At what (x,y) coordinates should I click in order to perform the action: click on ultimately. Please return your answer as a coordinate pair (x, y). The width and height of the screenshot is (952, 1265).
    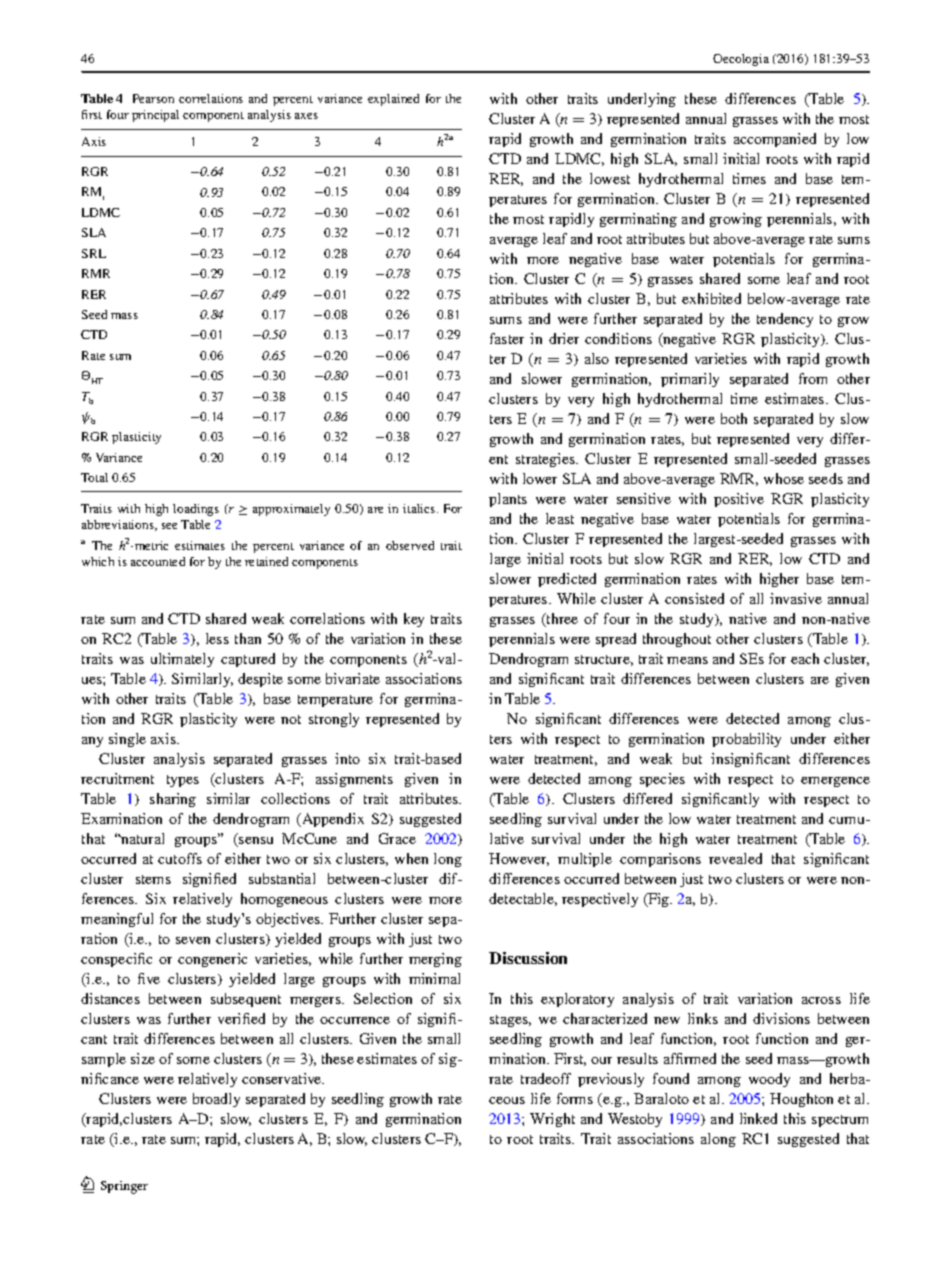
    Looking at the image, I should click on (182, 660).
